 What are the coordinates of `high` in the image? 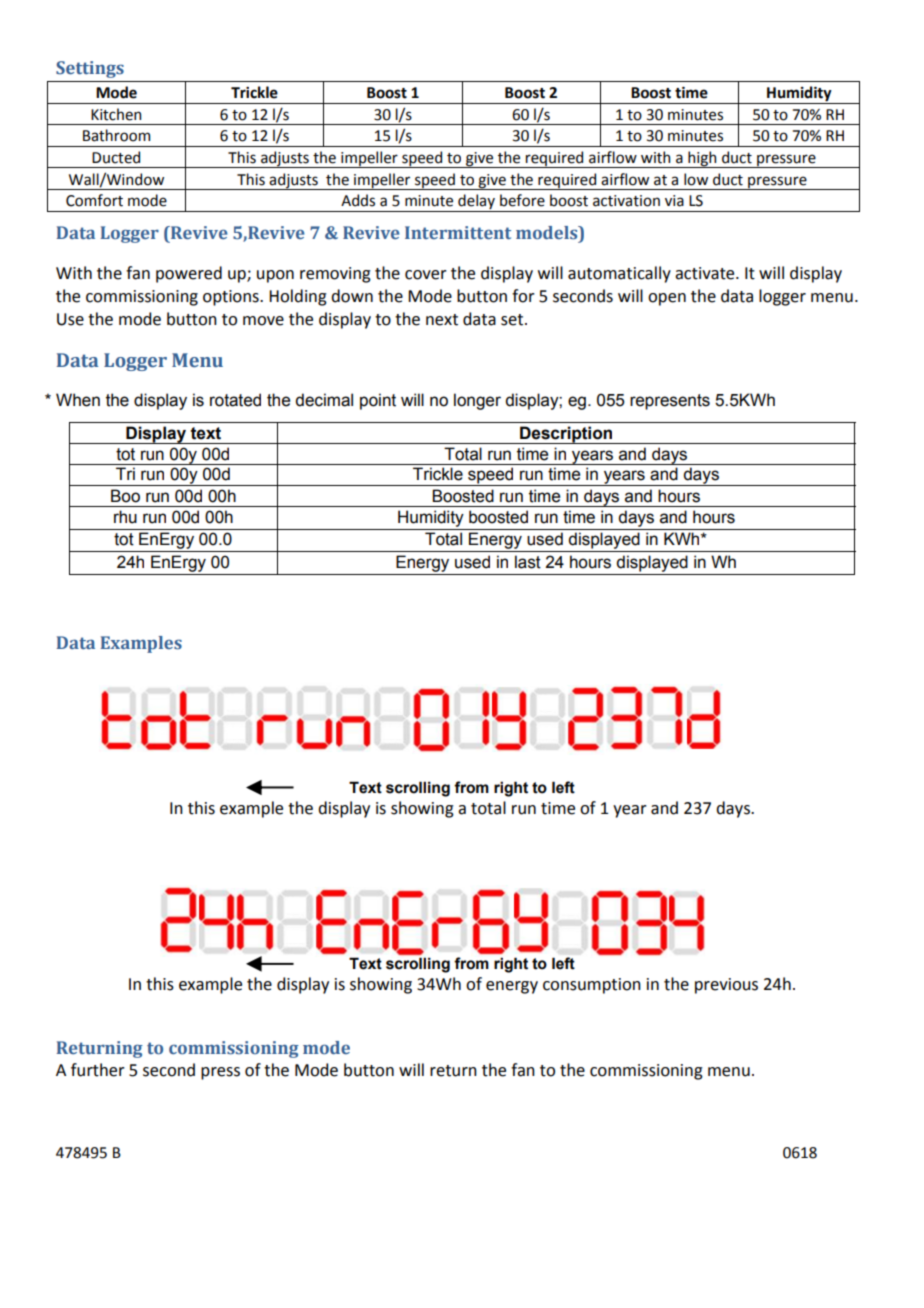 It's located at (702, 159).
